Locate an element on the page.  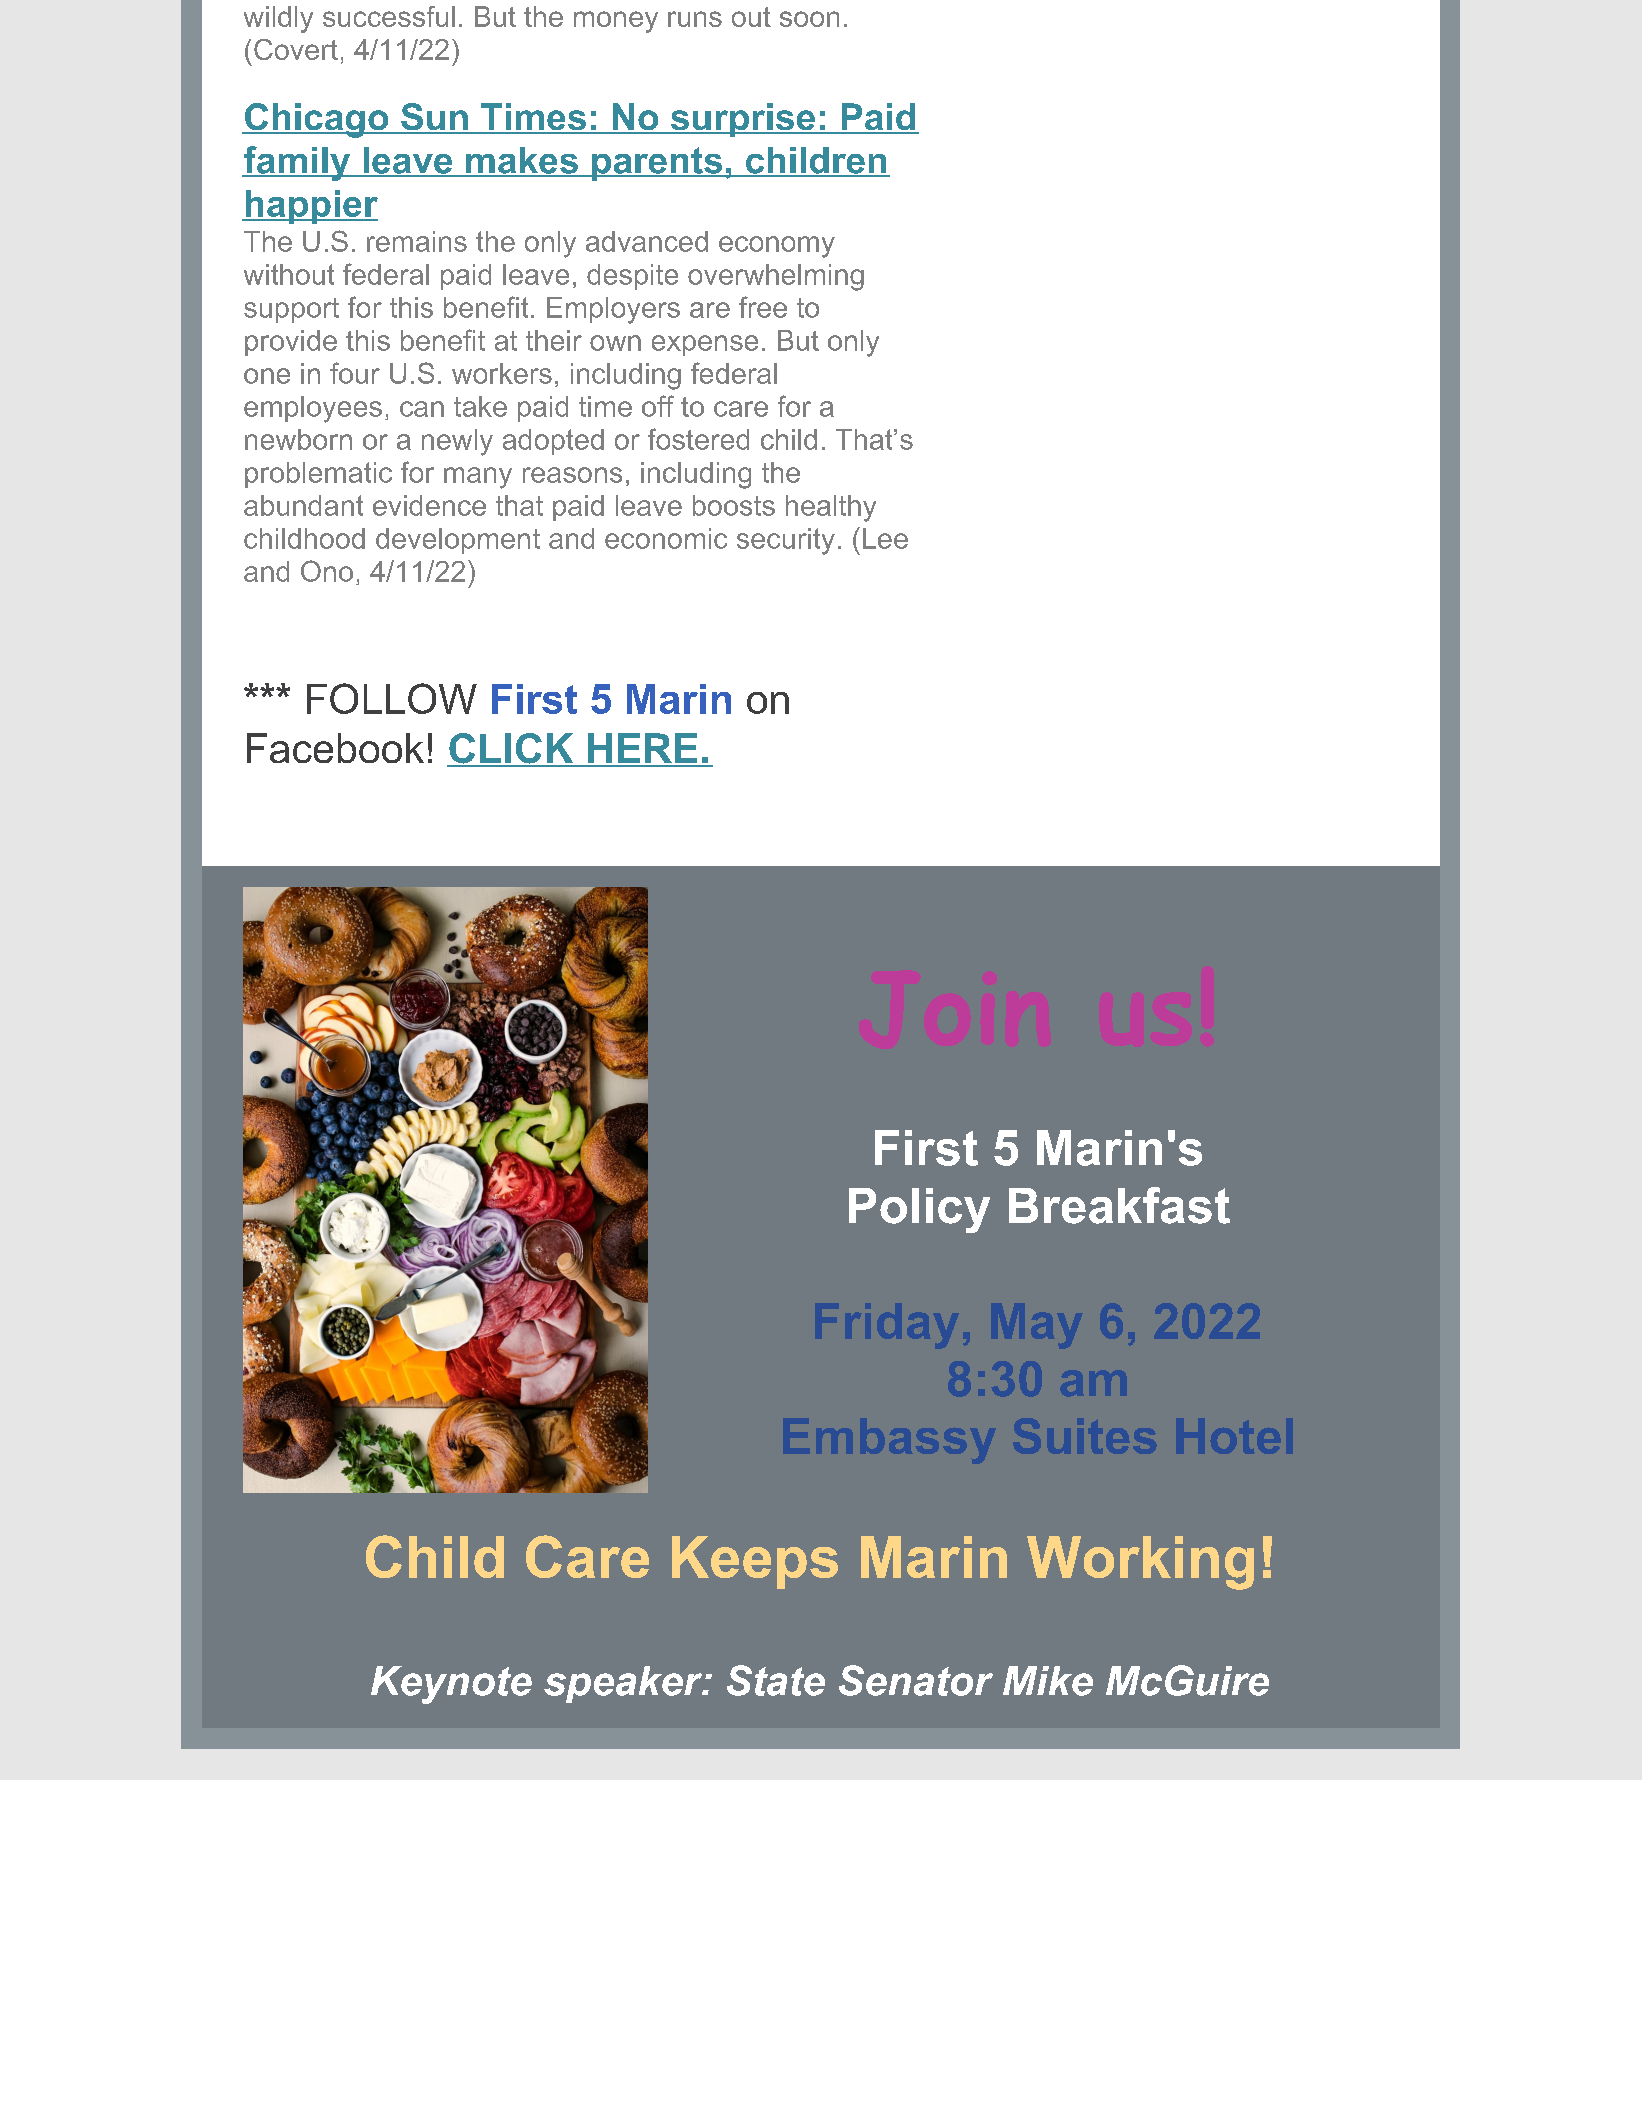
healthy is located at coordinates (831, 508).
